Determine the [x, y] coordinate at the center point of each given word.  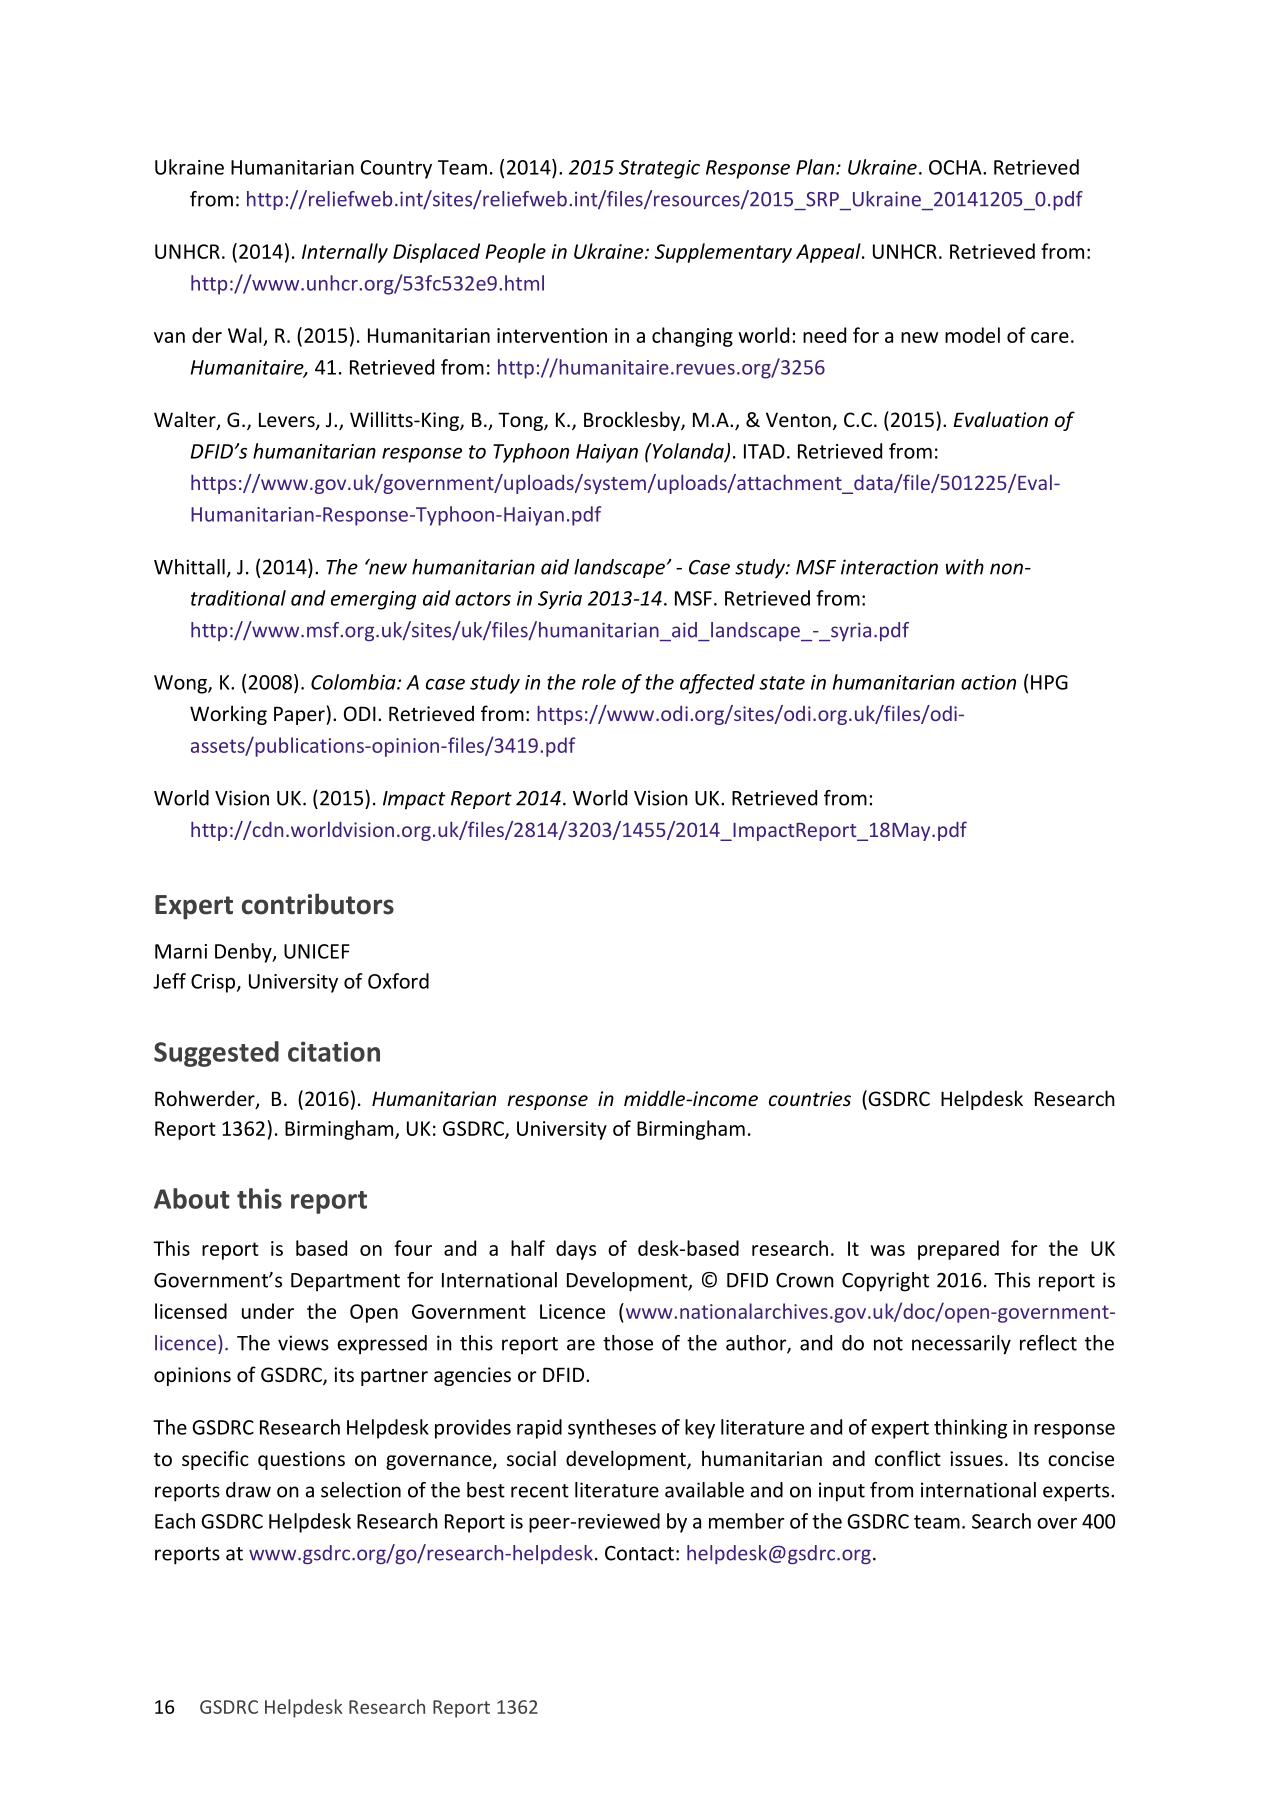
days [576, 1250]
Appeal [829, 253]
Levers [288, 421]
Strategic [659, 169]
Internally [345, 253]
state [782, 683]
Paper [300, 715]
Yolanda [688, 452]
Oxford [398, 981]
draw [248, 1490]
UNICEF [317, 951]
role [599, 682]
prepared [958, 1250]
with [965, 567]
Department [345, 1282]
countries [810, 1098]
